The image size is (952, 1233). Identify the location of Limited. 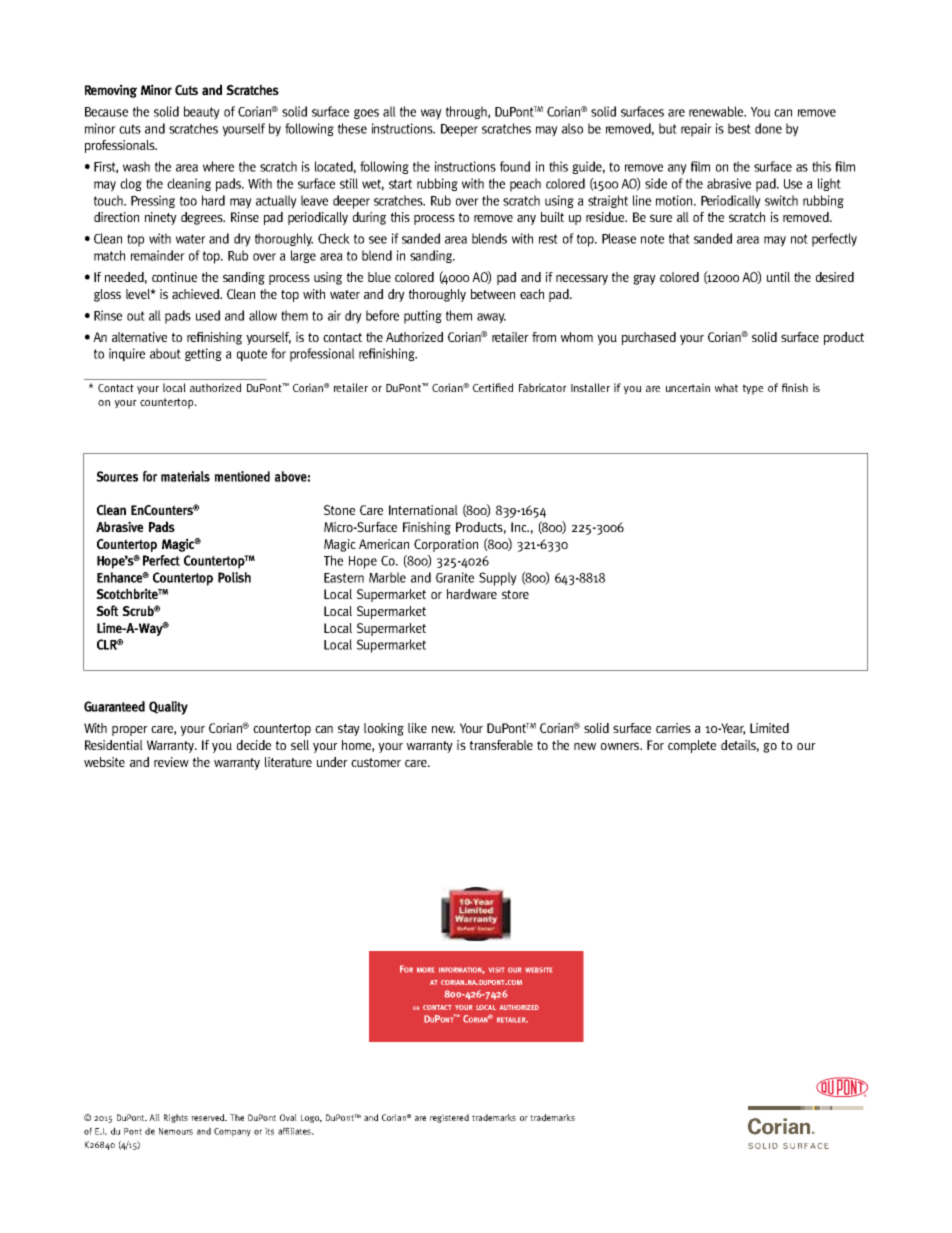
(769, 728).
